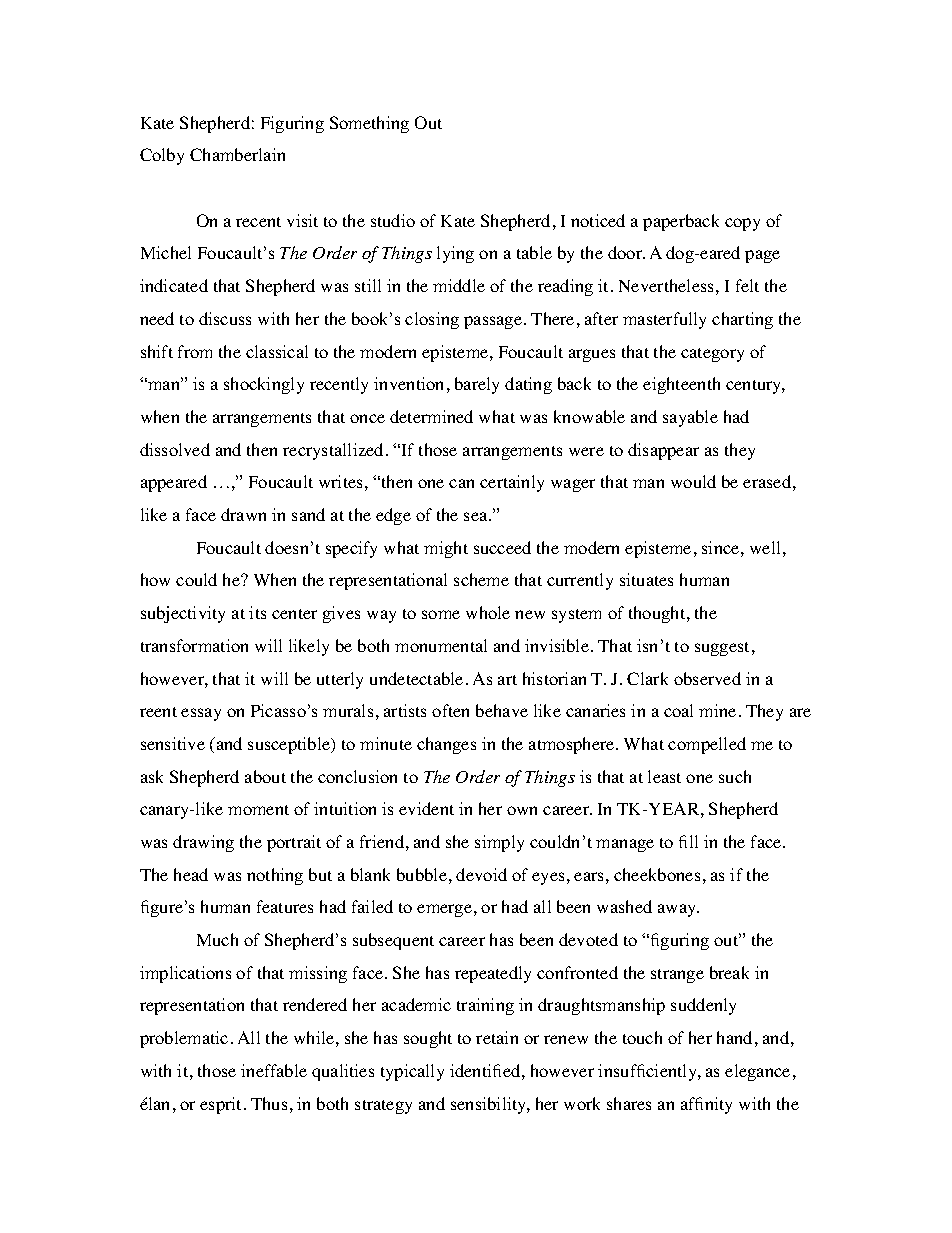  Describe the element at coordinates (412, 1072) in the image. I see `typically` at that location.
